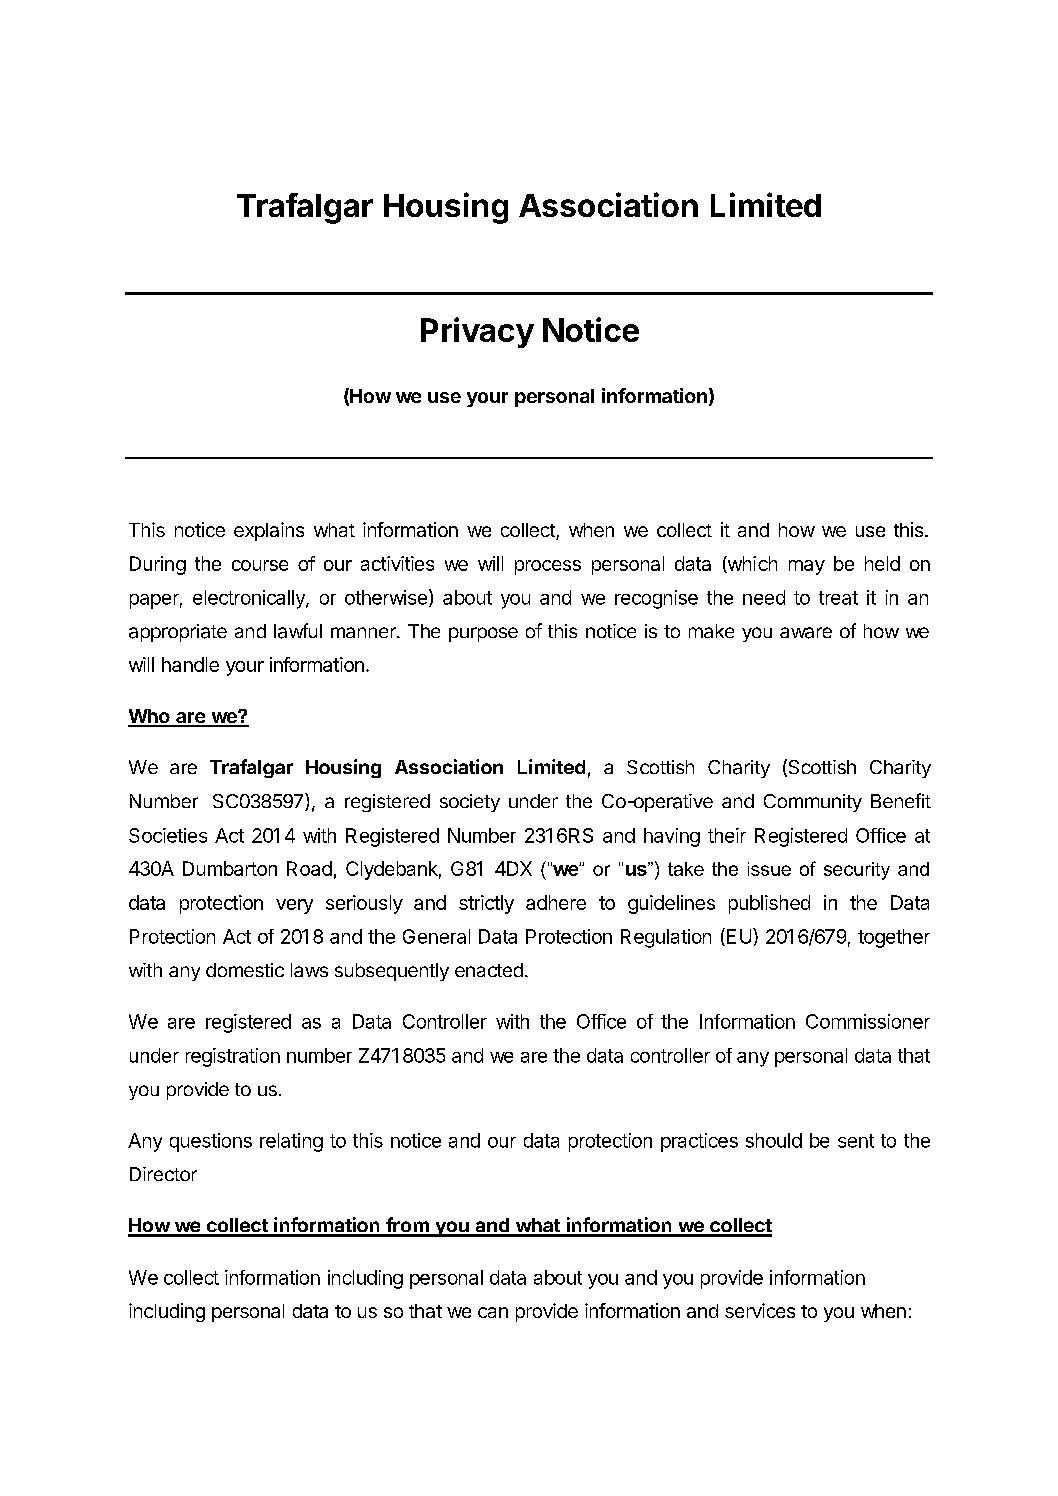 This page has width=1058, height=1496. Describe the element at coordinates (470, 803) in the page. I see `society` at that location.
